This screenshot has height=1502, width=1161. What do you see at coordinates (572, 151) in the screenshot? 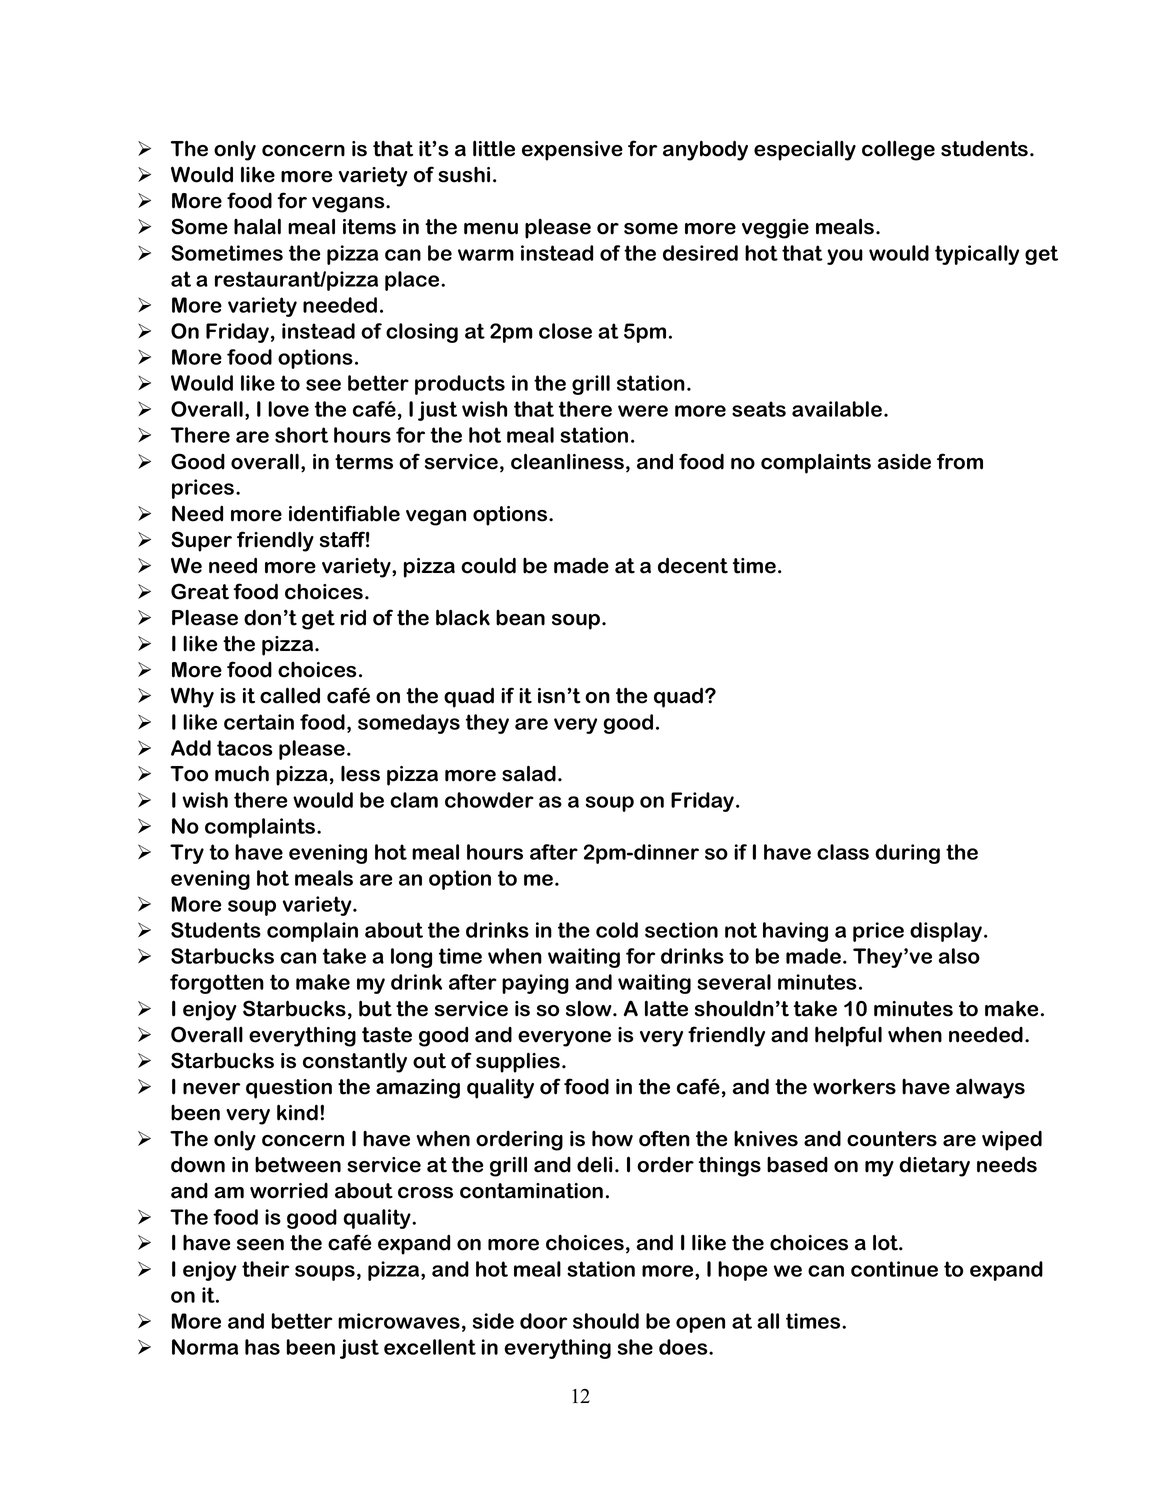
I see `expensive` at bounding box center [572, 151].
